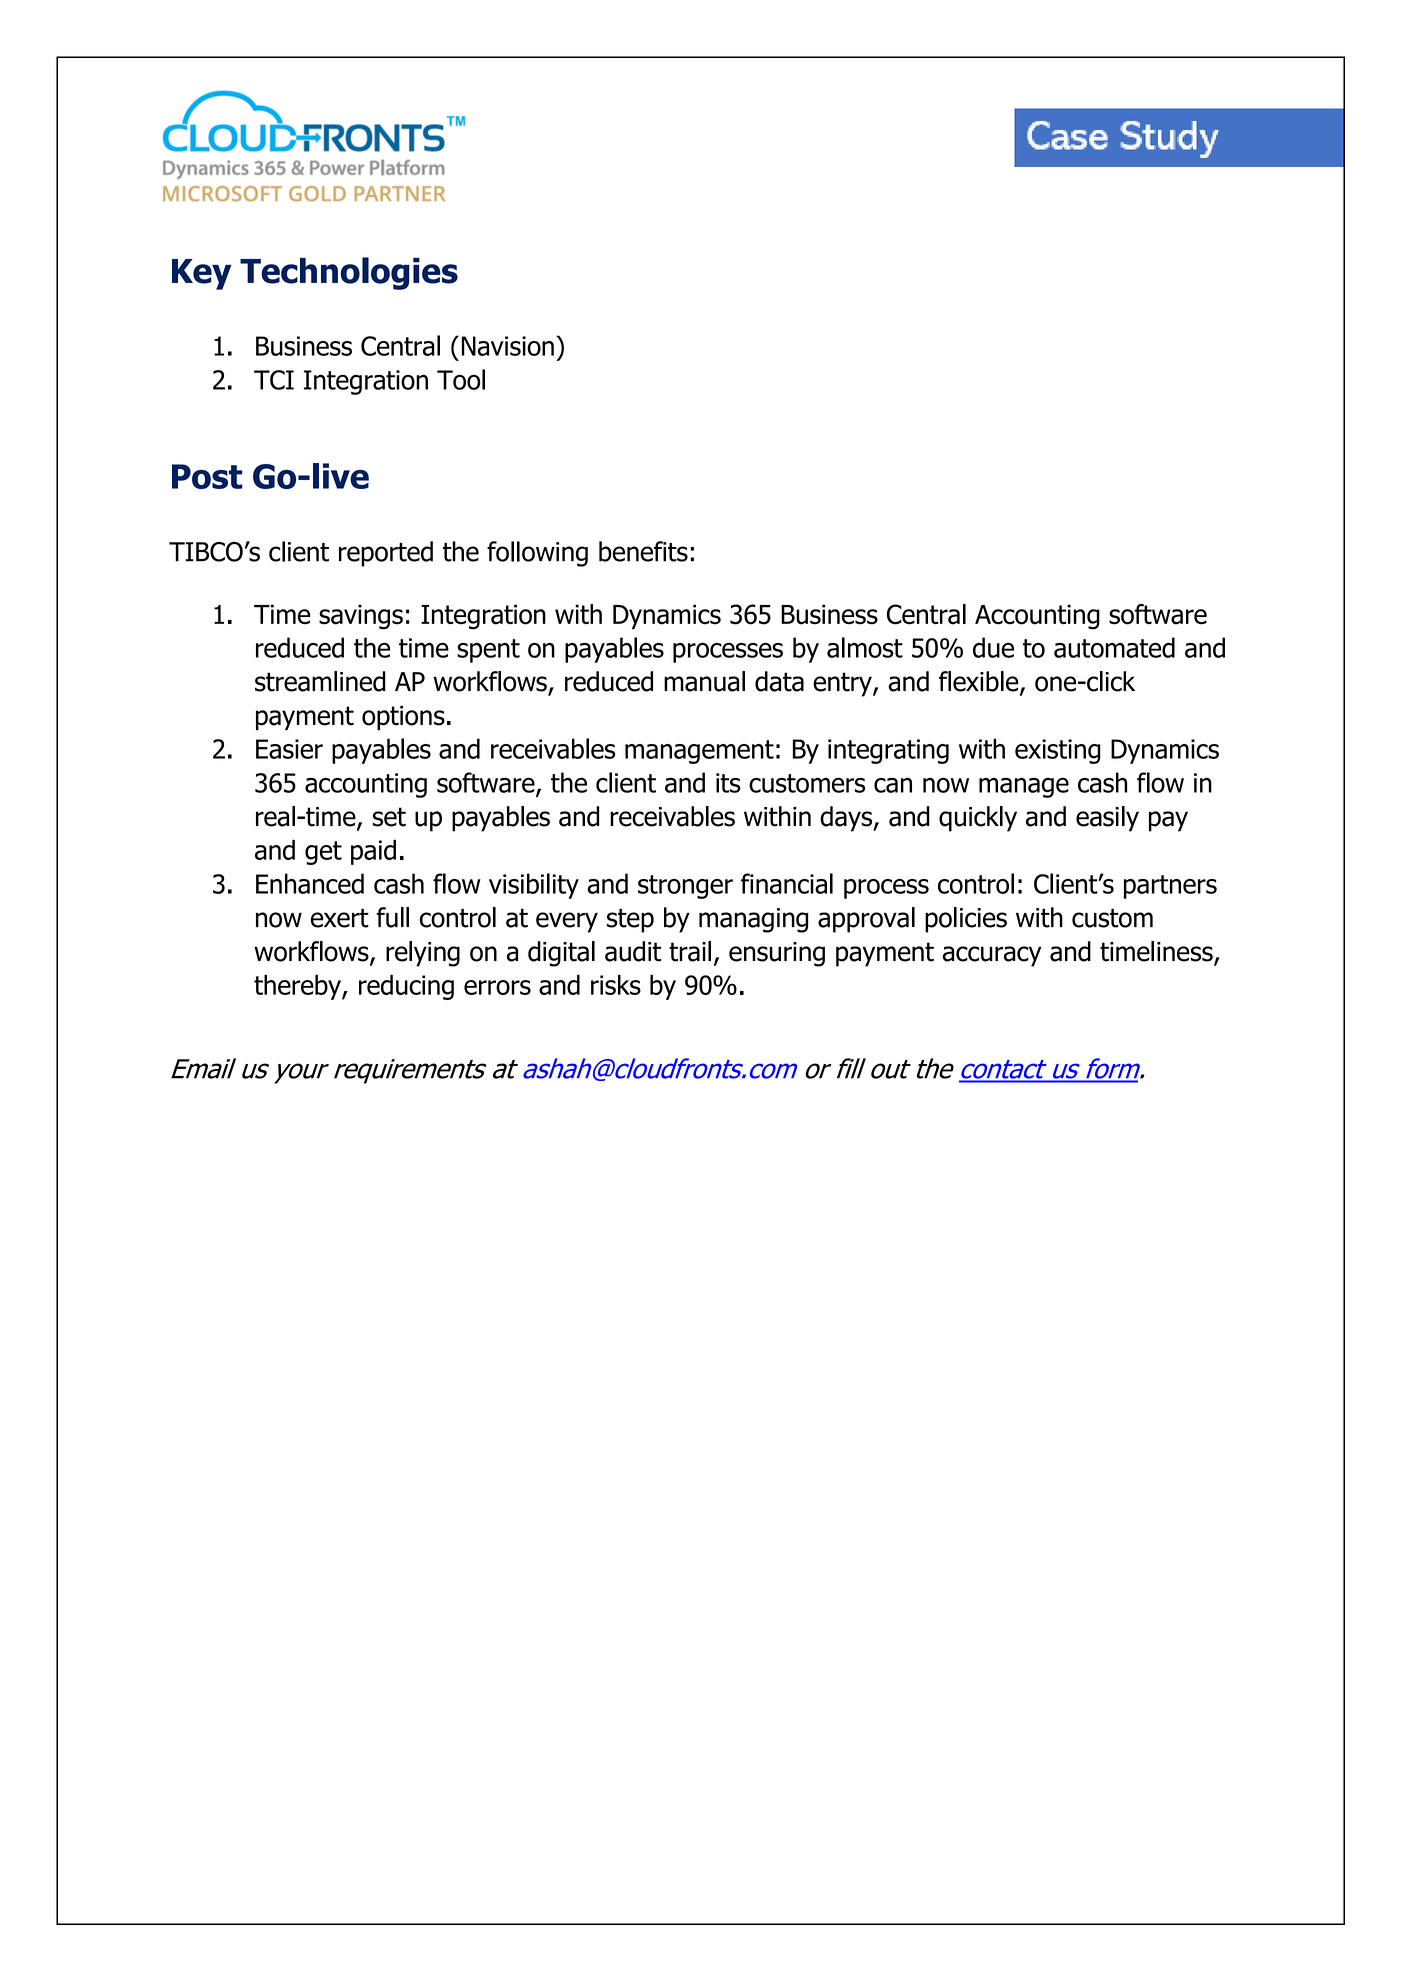 The width and height of the image is (1401, 1981). Describe the element at coordinates (507, 346) in the image. I see `Navision` at that location.
